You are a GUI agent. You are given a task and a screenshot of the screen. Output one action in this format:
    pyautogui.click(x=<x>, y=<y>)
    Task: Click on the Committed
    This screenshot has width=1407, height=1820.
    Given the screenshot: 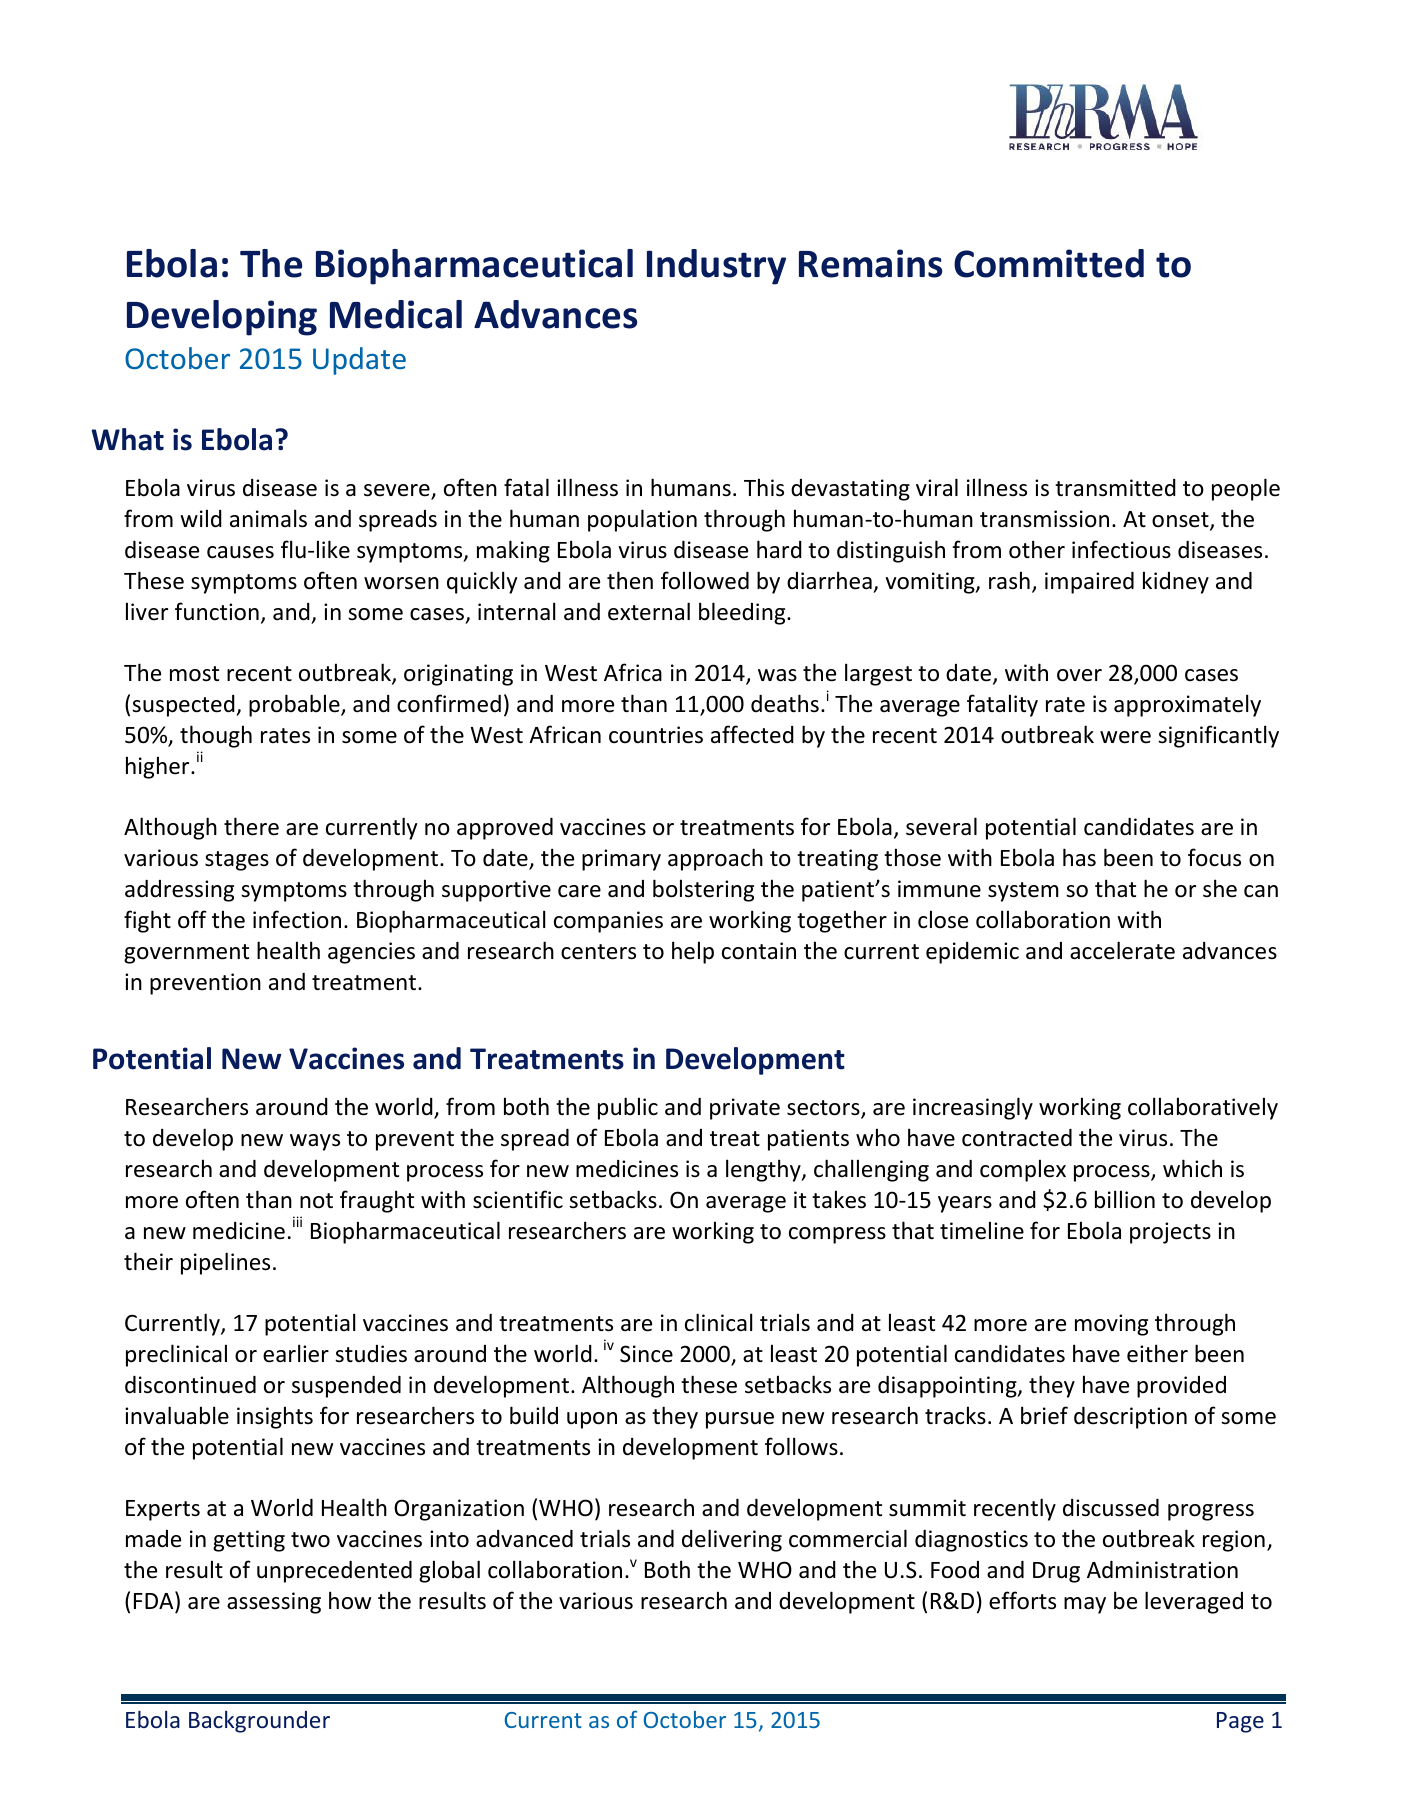 What is the action you would take?
    pyautogui.click(x=1049, y=263)
